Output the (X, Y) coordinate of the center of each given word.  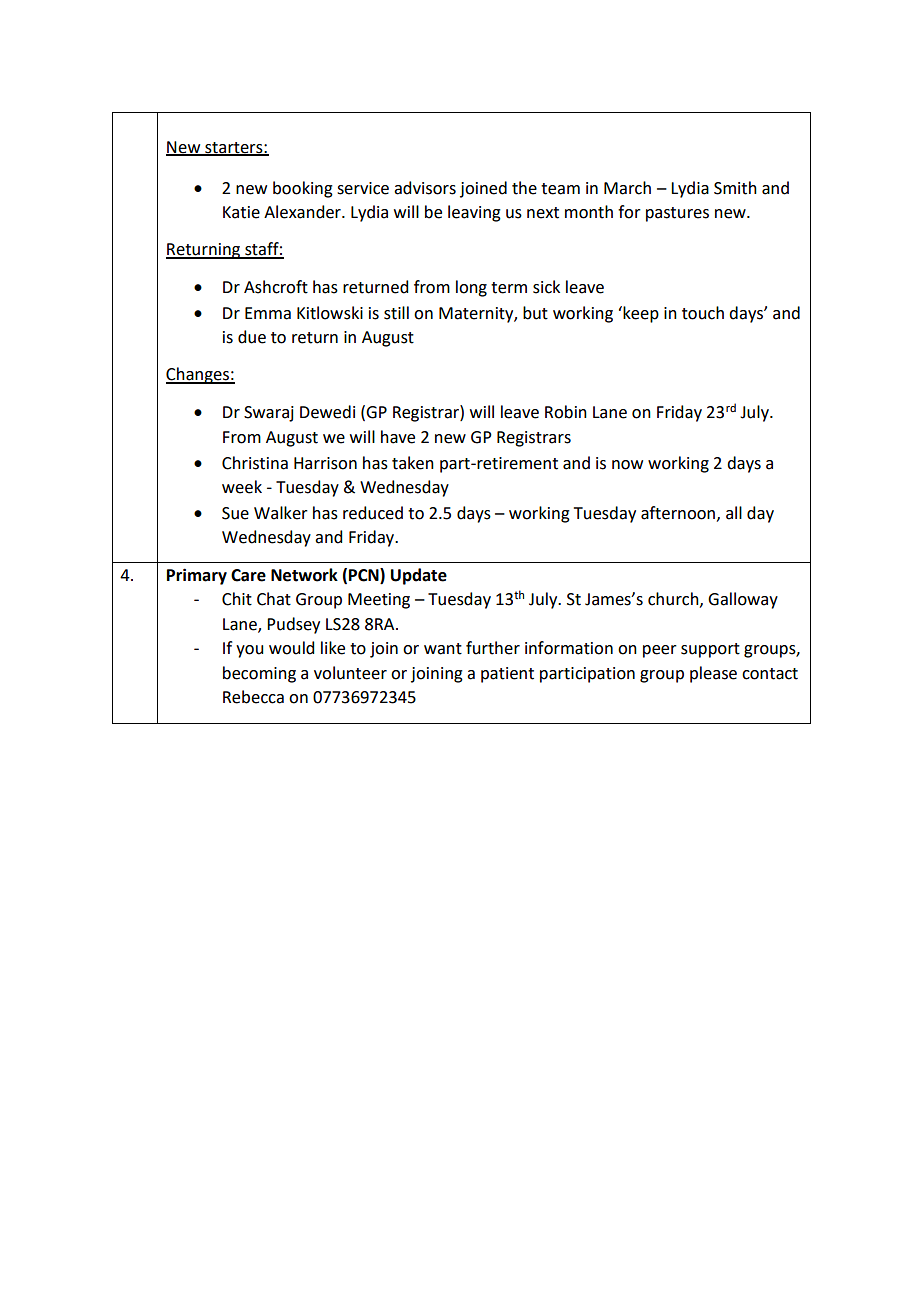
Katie (241, 212)
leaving (474, 213)
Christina (255, 463)
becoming (259, 674)
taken (413, 463)
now (627, 465)
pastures (677, 214)
